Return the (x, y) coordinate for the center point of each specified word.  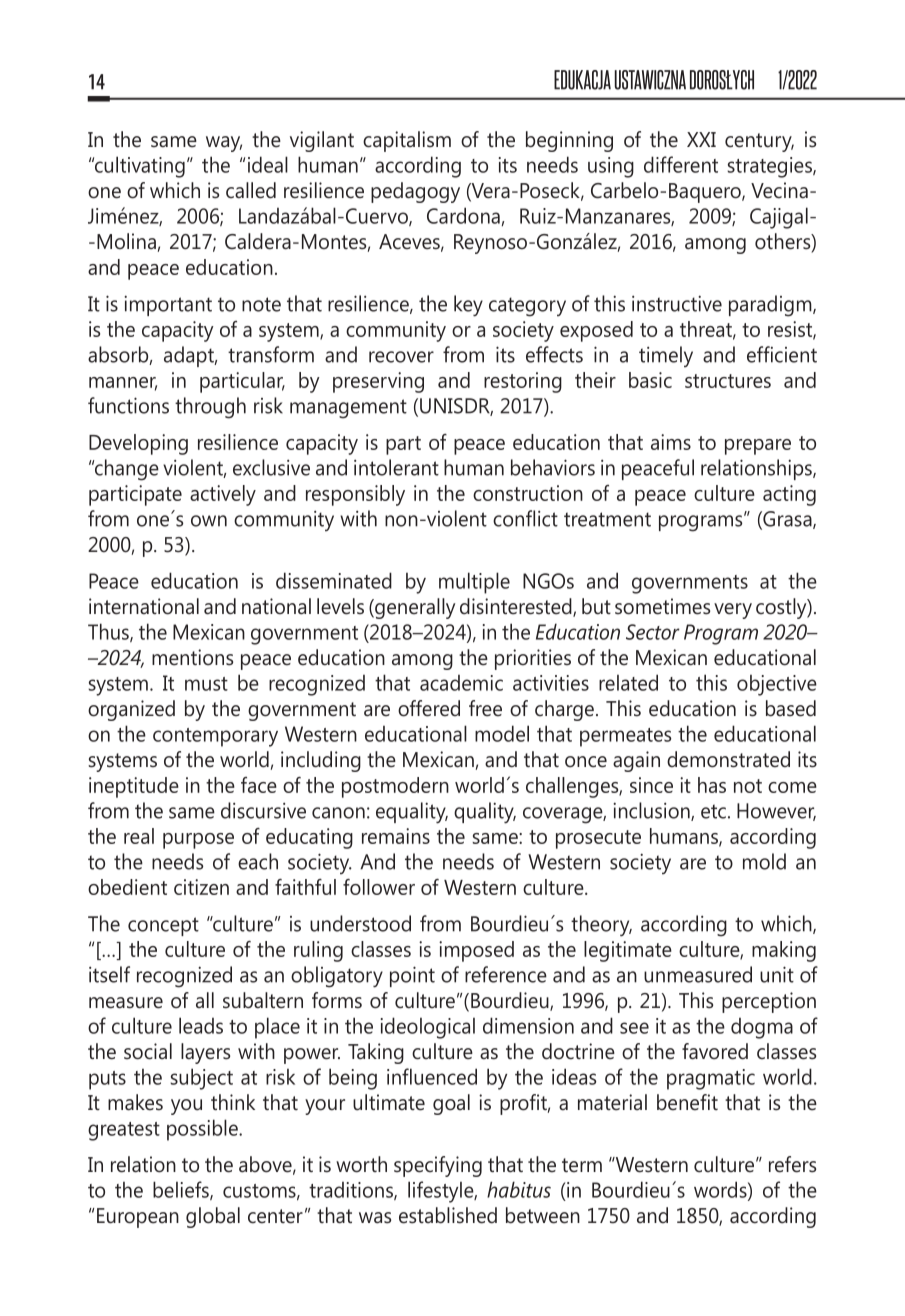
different (681, 164)
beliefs (182, 1190)
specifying (438, 1166)
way (224, 144)
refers (792, 1164)
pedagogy (415, 192)
